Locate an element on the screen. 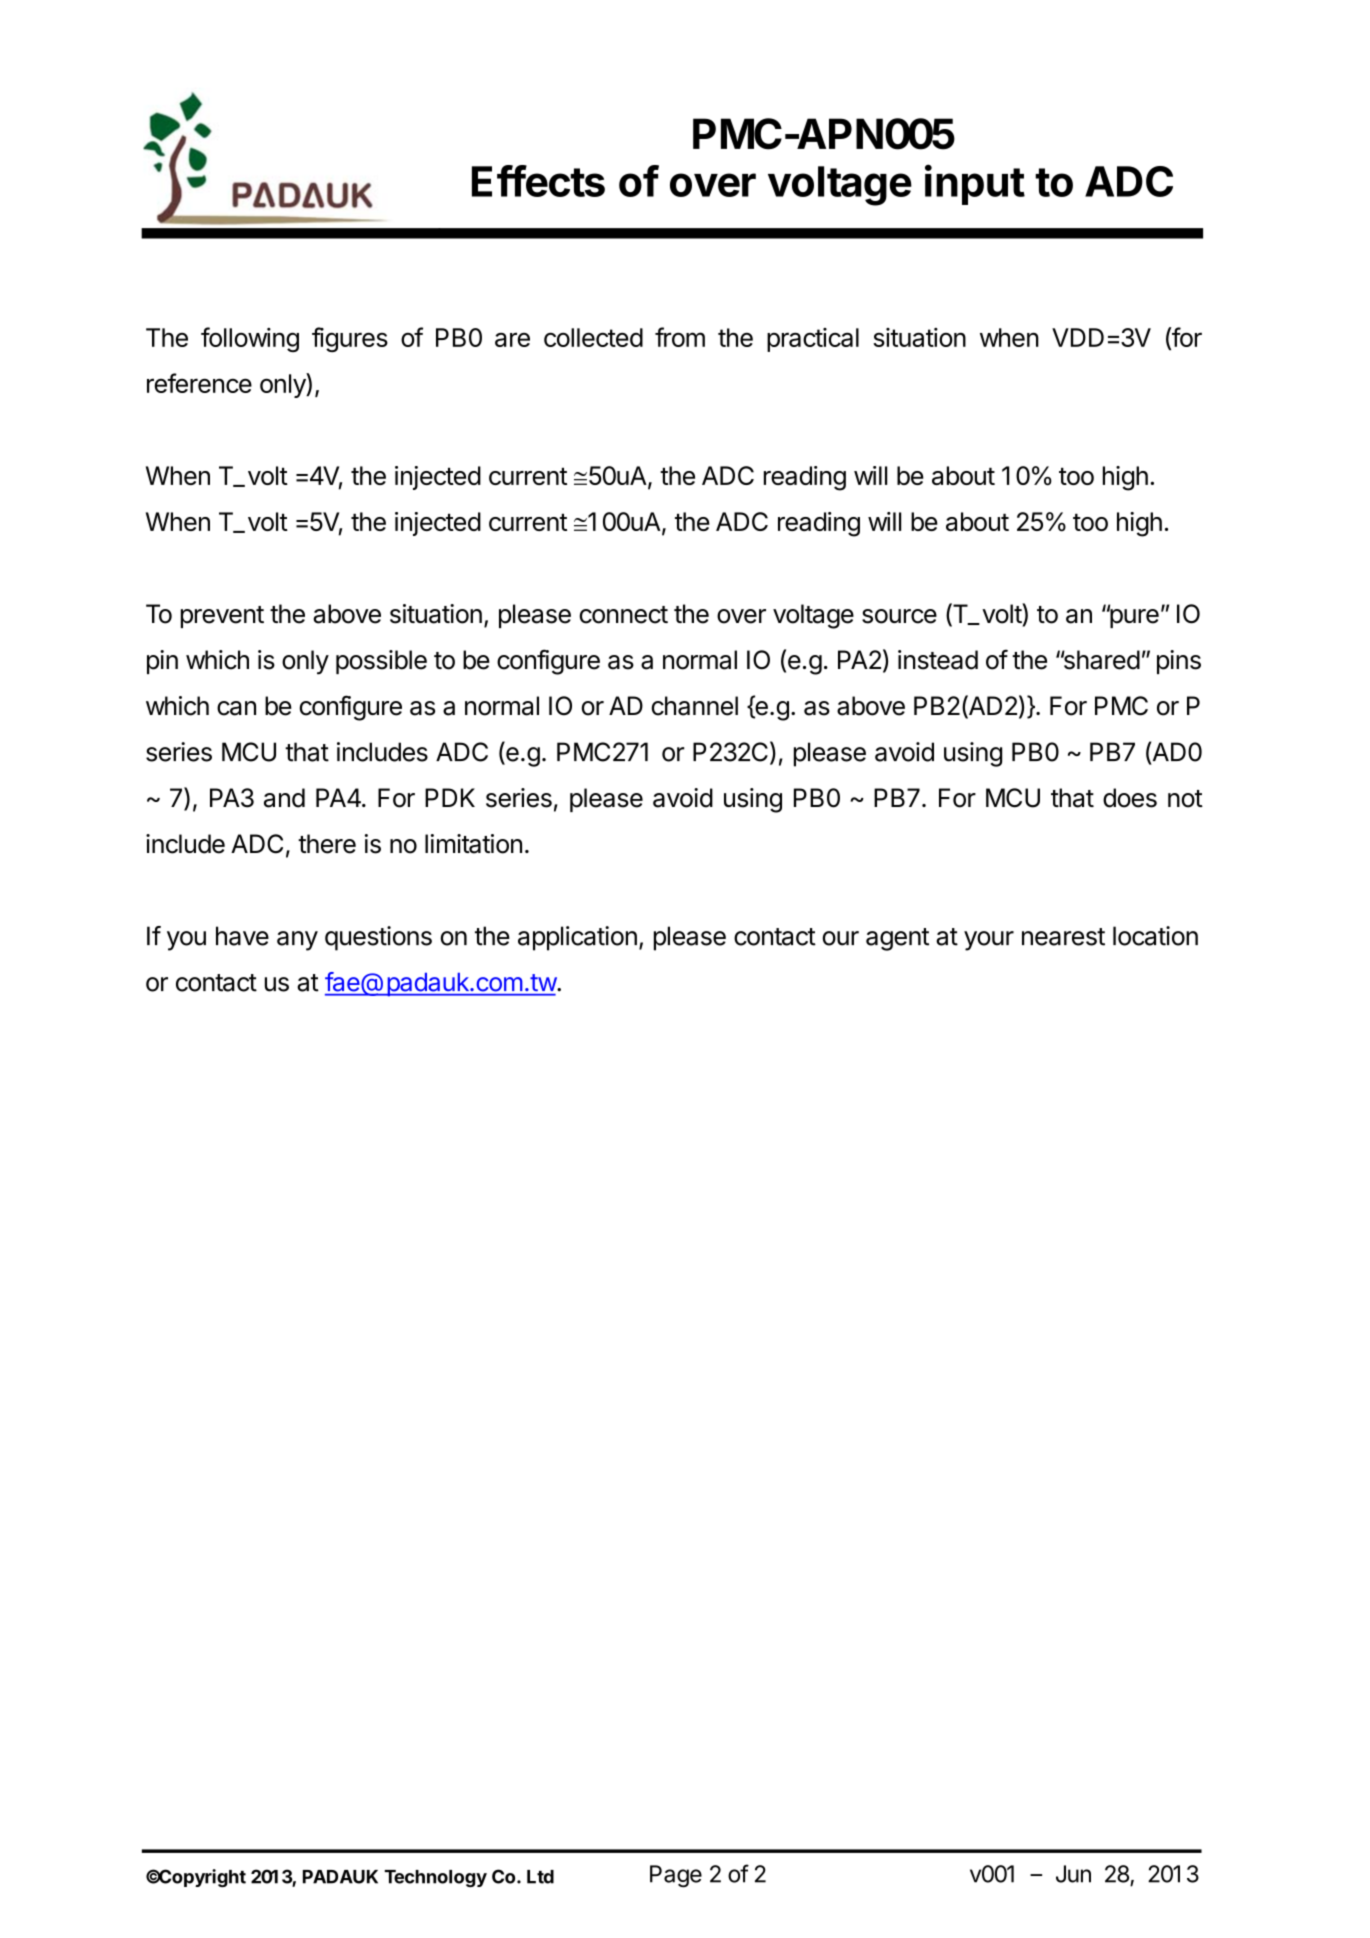  nearest is located at coordinates (1063, 937).
